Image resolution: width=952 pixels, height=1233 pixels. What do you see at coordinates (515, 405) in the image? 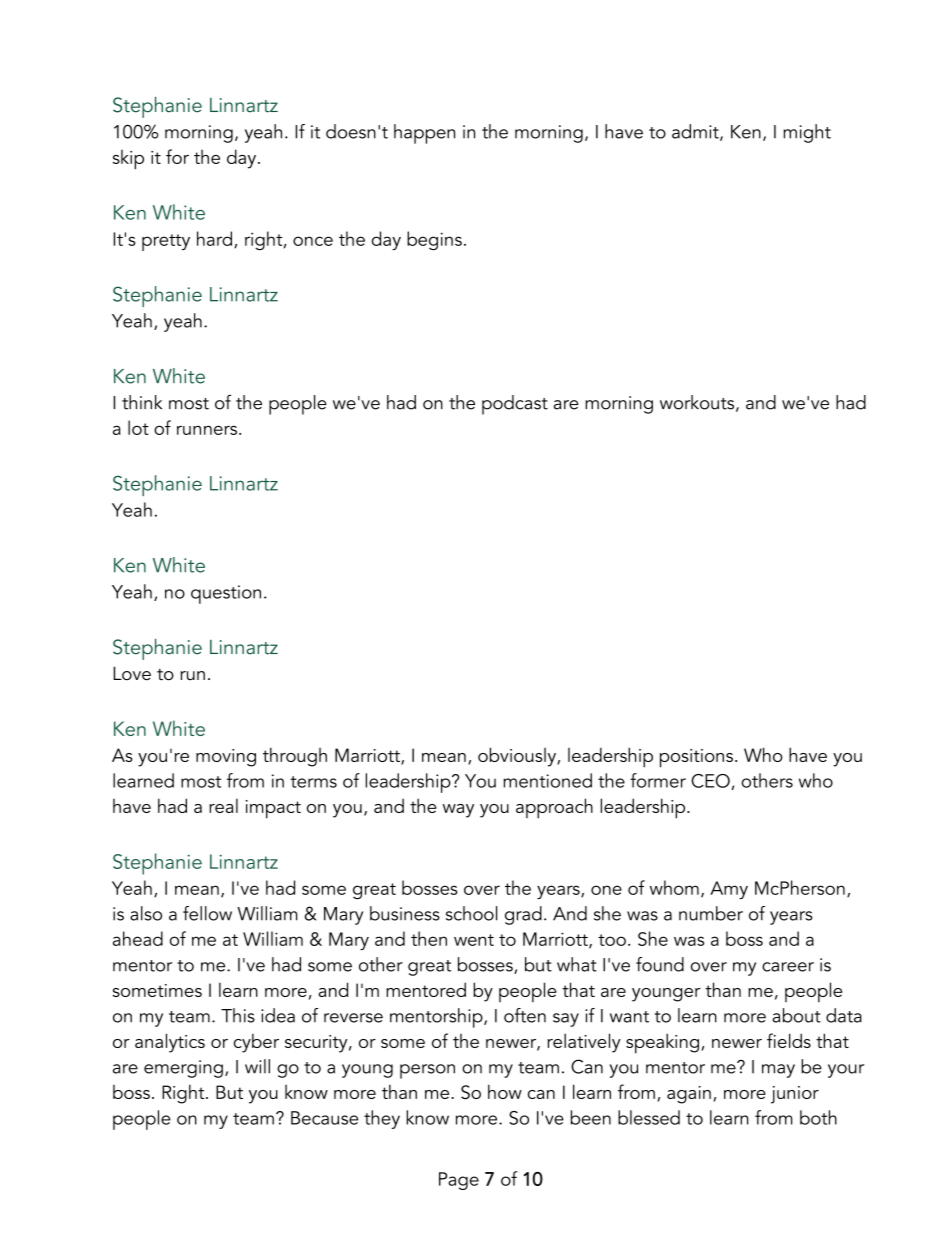
I see `podcast` at bounding box center [515, 405].
